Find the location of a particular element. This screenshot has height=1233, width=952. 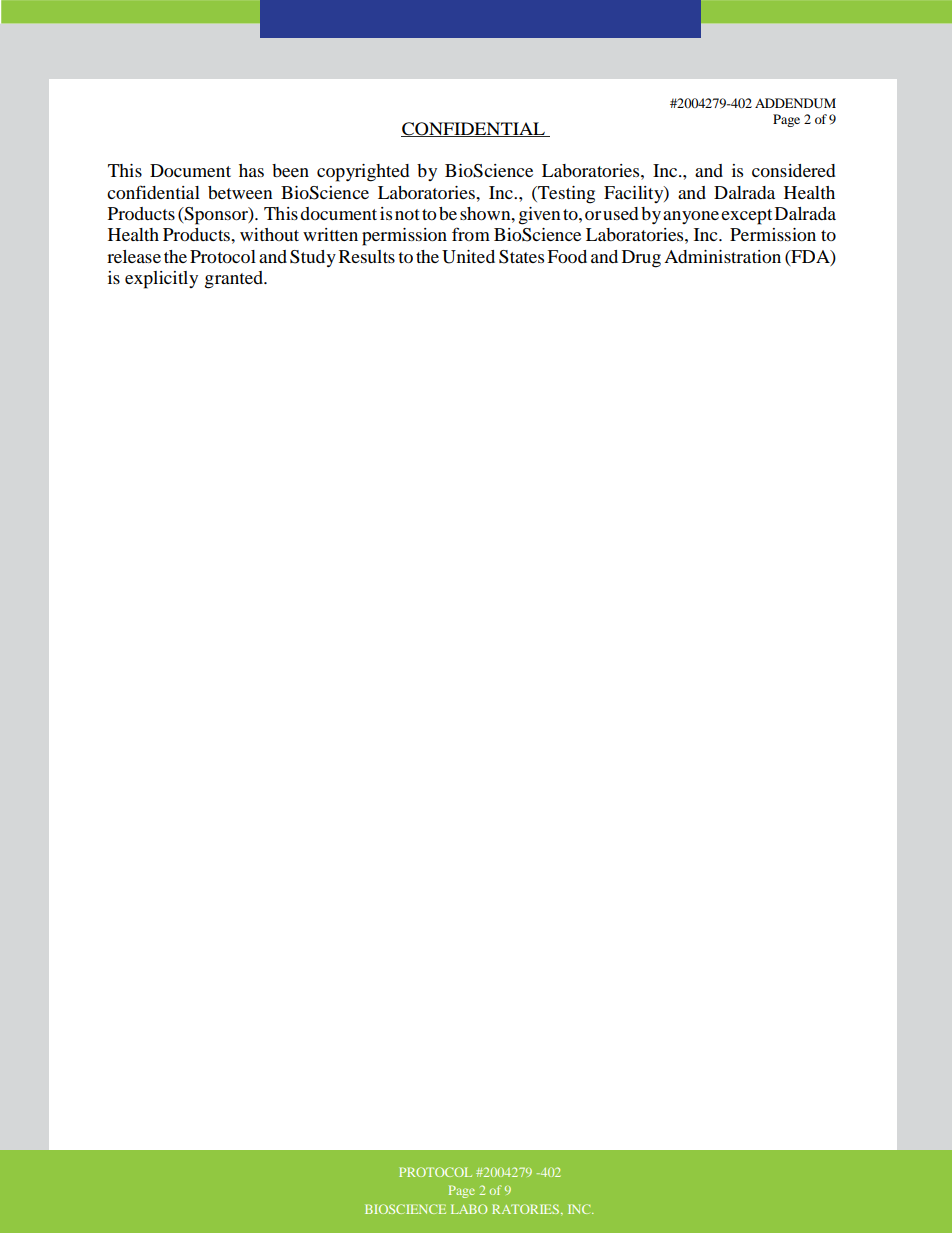

without is located at coordinates (269, 234).
